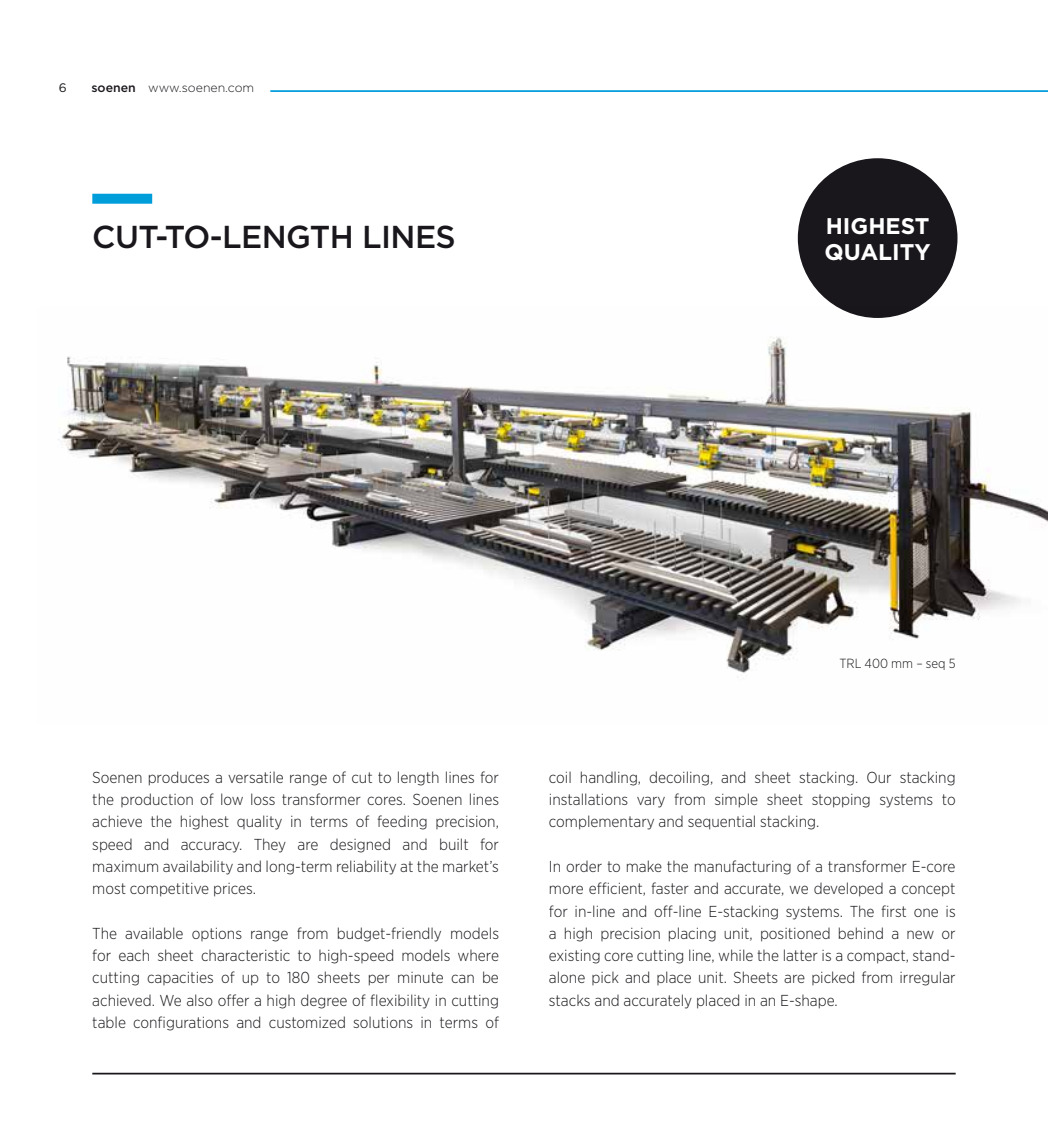 This page has width=1048, height=1148. What do you see at coordinates (232, 799) in the page?
I see `low` at bounding box center [232, 799].
